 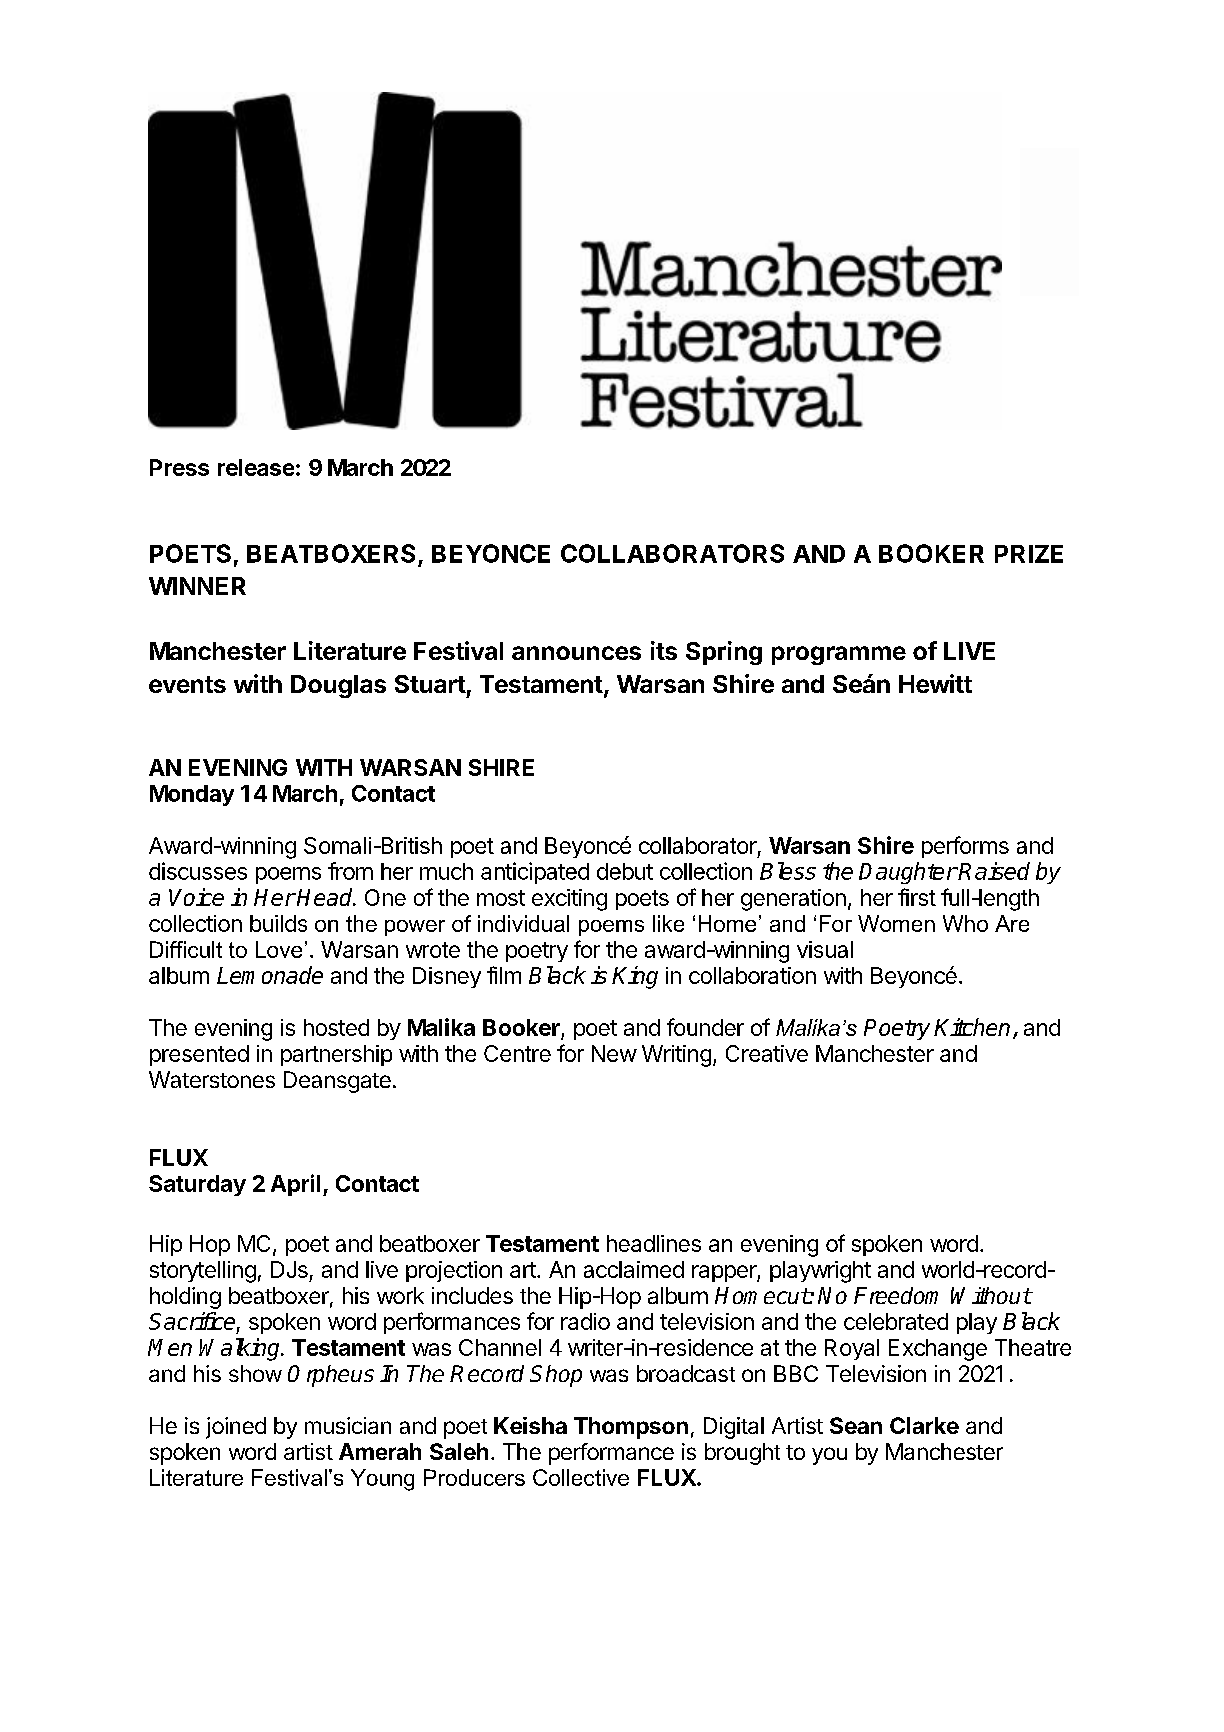 What do you see at coordinates (504, 975) in the screenshot?
I see `film` at bounding box center [504, 975].
